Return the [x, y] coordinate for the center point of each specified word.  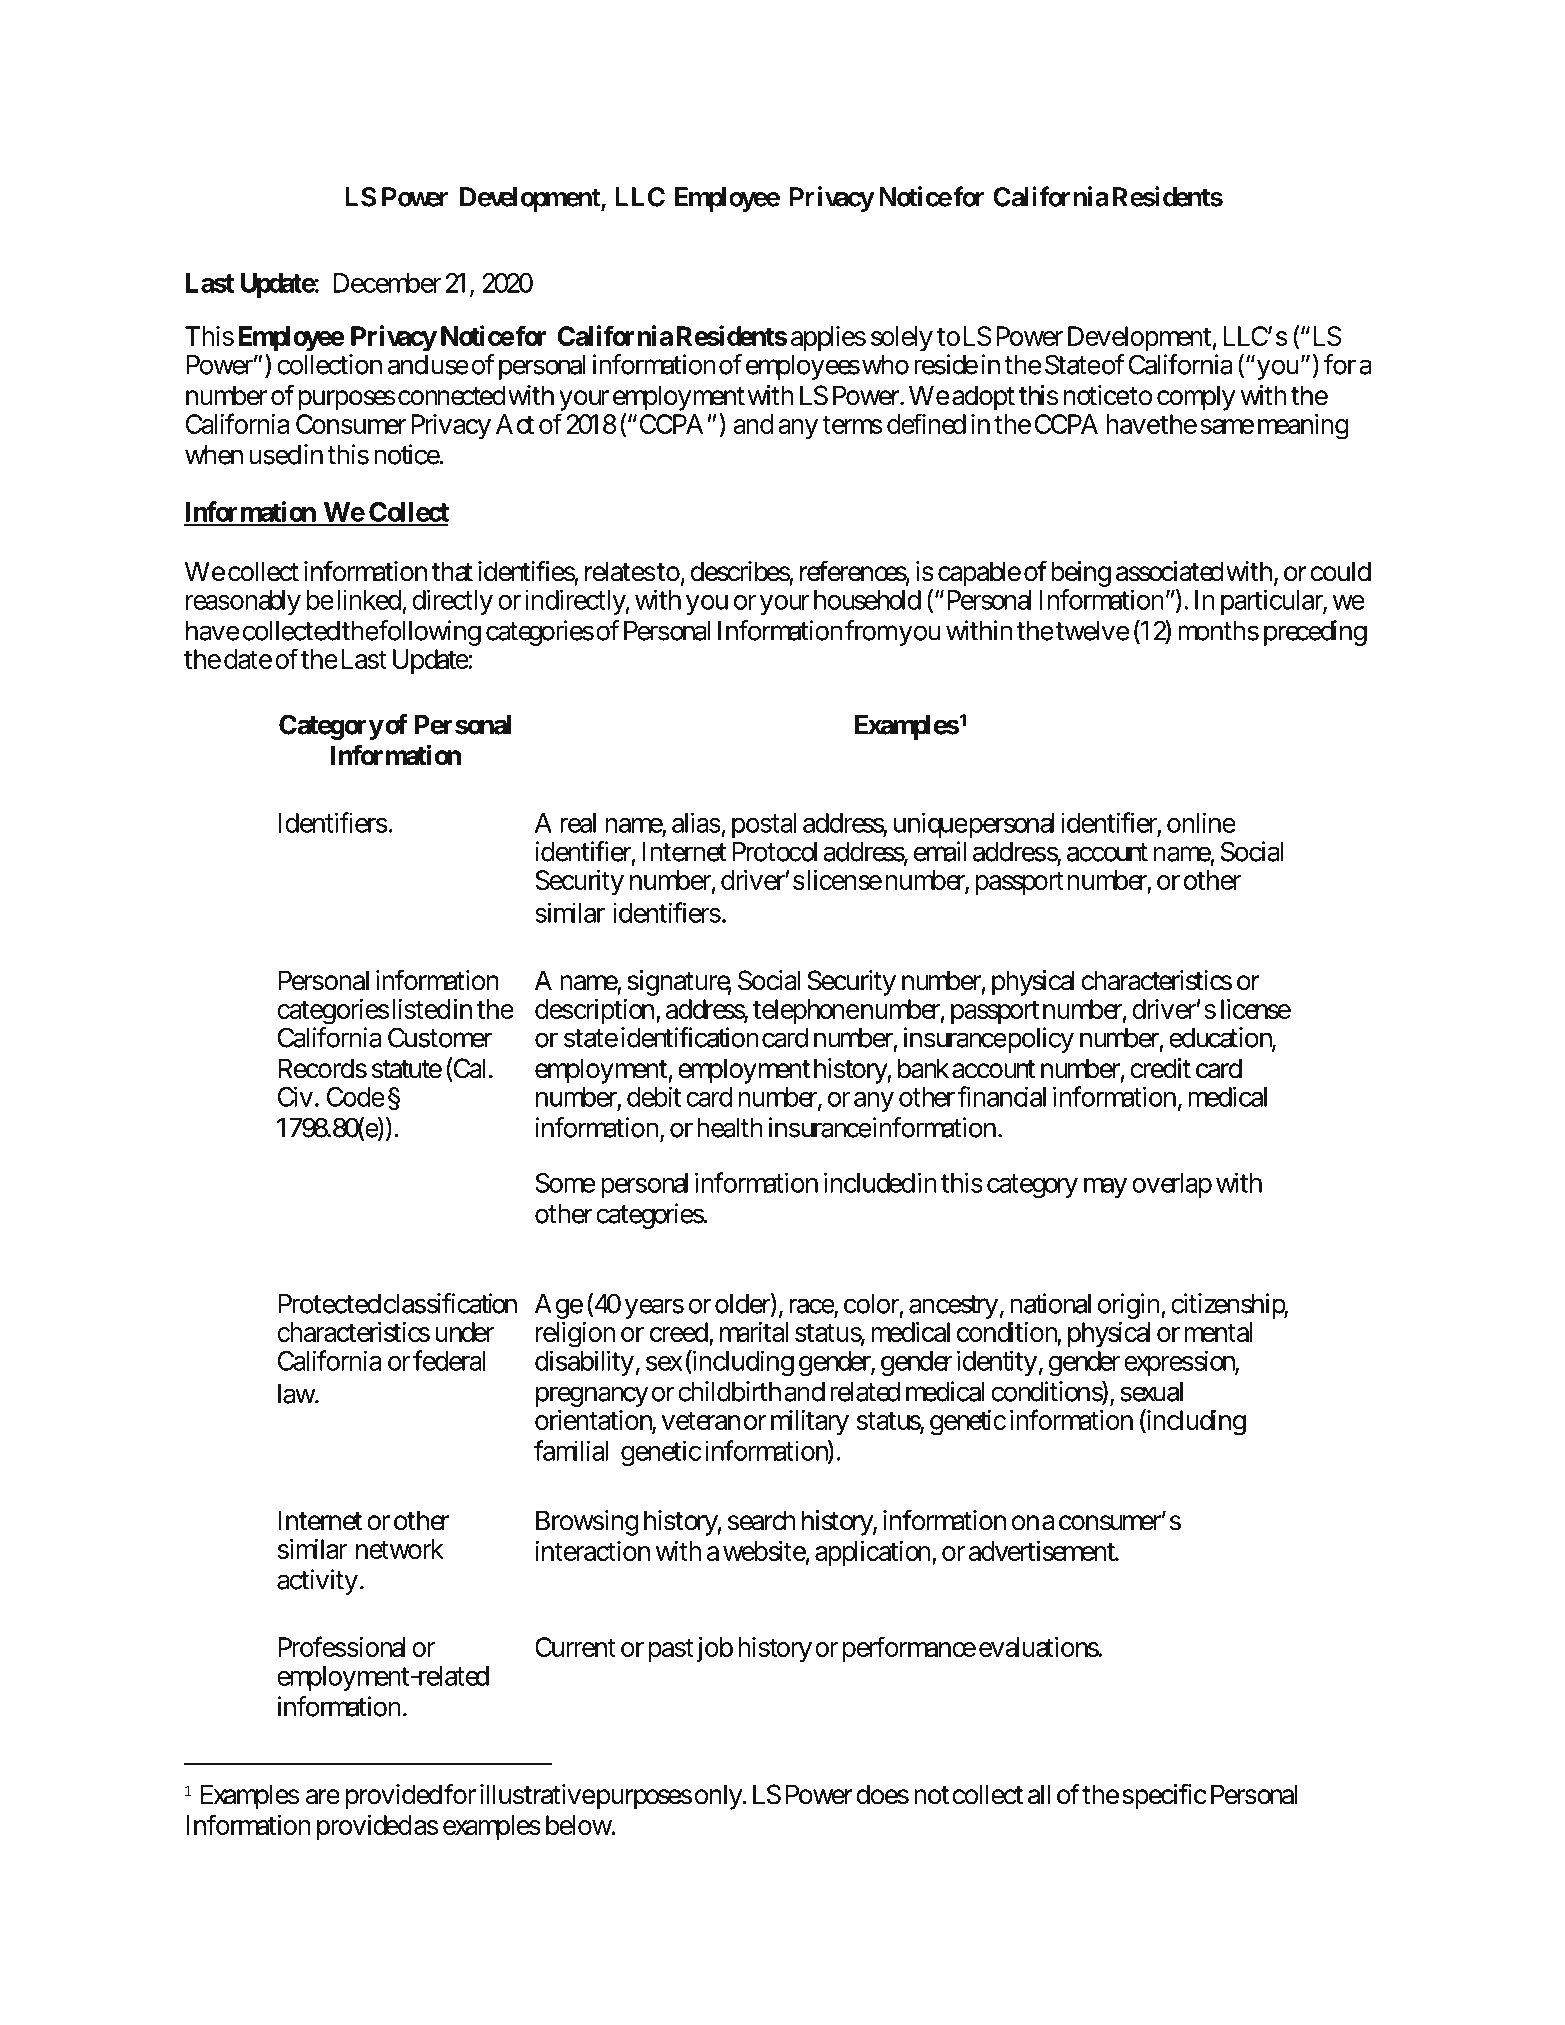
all [1039, 1794]
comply [1196, 398]
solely [902, 339]
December [387, 283]
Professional [342, 1646]
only [719, 1797]
